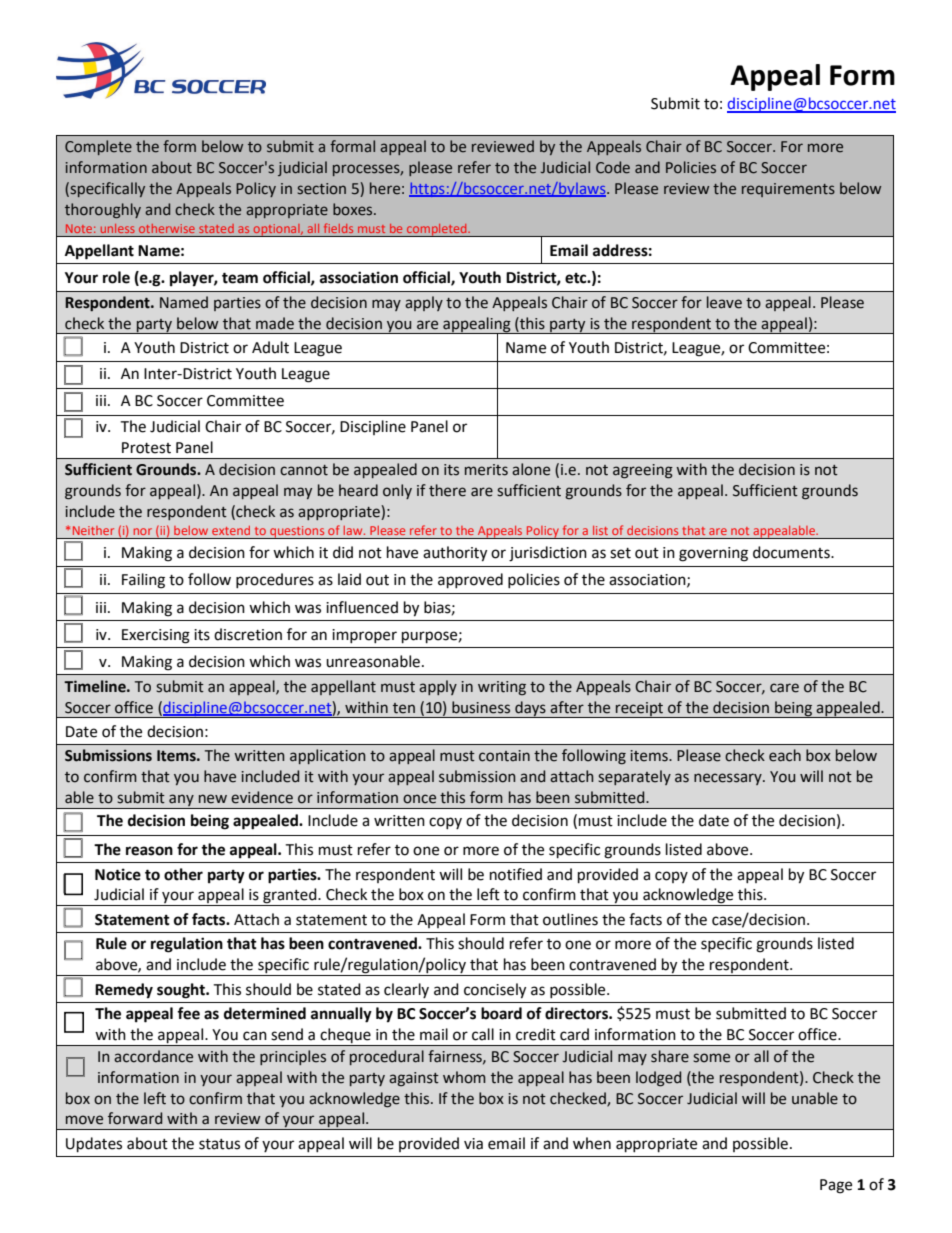  What do you see at coordinates (495, 991) in the screenshot?
I see `concisely` at bounding box center [495, 991].
